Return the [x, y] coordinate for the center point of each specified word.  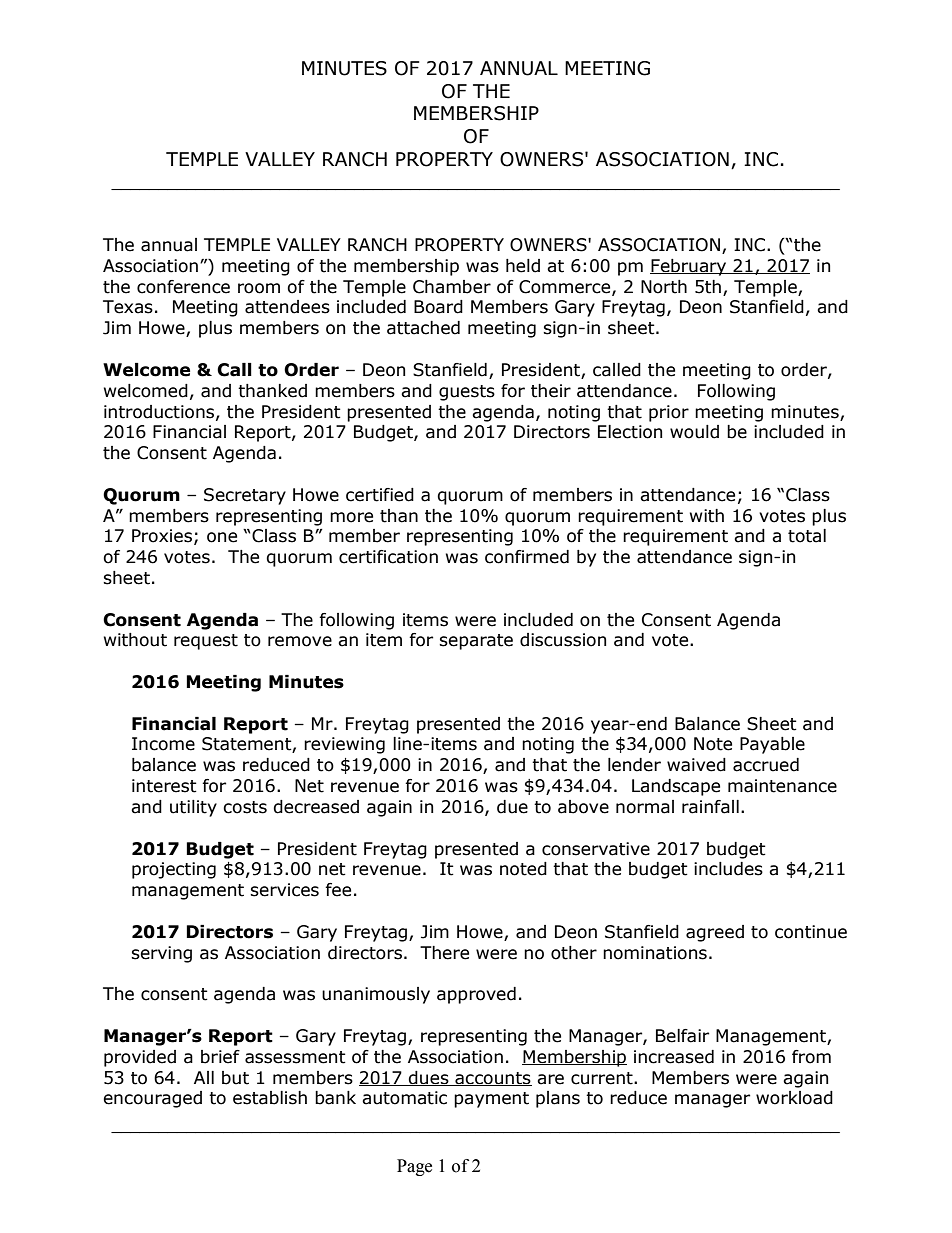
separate [476, 642]
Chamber [452, 287]
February [689, 267]
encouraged [152, 1099]
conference [183, 287]
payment [491, 1100]
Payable [772, 745]
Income [163, 744]
